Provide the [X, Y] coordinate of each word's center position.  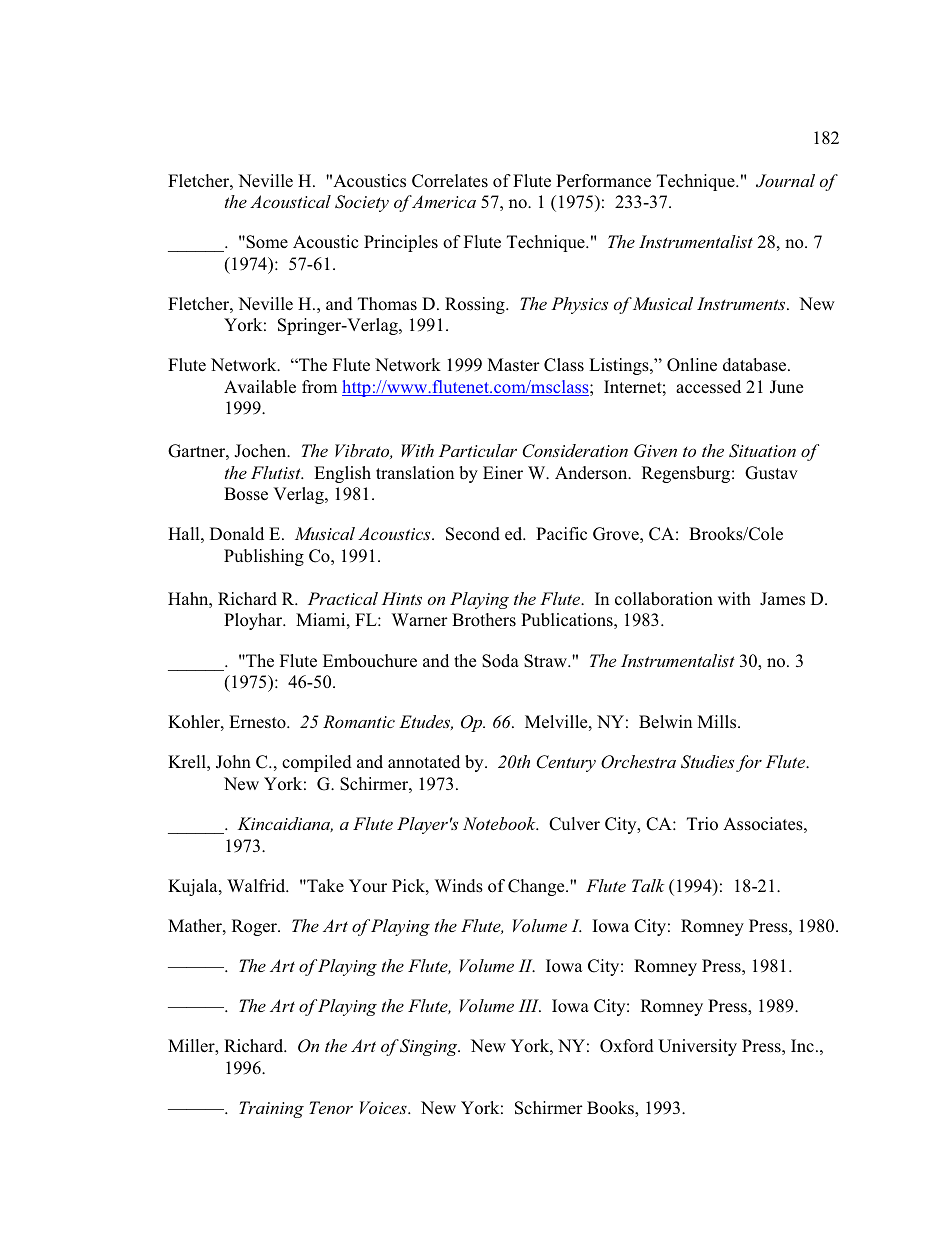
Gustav [771, 473]
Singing [428, 1047]
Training [271, 1109]
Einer [503, 472]
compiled [317, 763]
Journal [785, 181]
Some [266, 242]
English [342, 474]
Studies [707, 762]
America [442, 201]
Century [566, 763]
